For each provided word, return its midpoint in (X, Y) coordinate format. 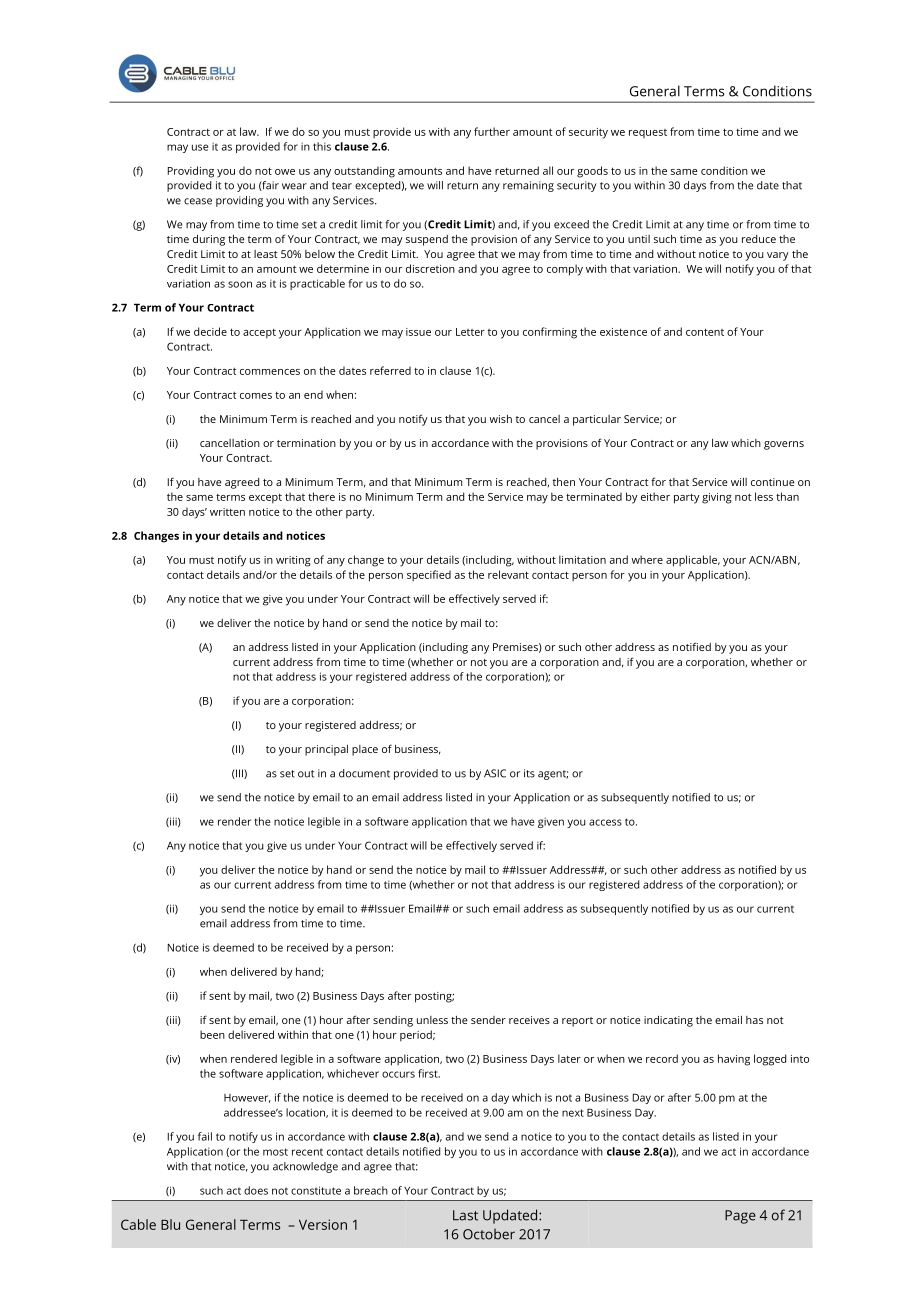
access (605, 822)
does (256, 1190)
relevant (508, 574)
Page (740, 1217)
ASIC (495, 773)
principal (326, 750)
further (492, 131)
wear (294, 186)
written (227, 512)
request (648, 133)
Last (465, 1215)
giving (717, 498)
